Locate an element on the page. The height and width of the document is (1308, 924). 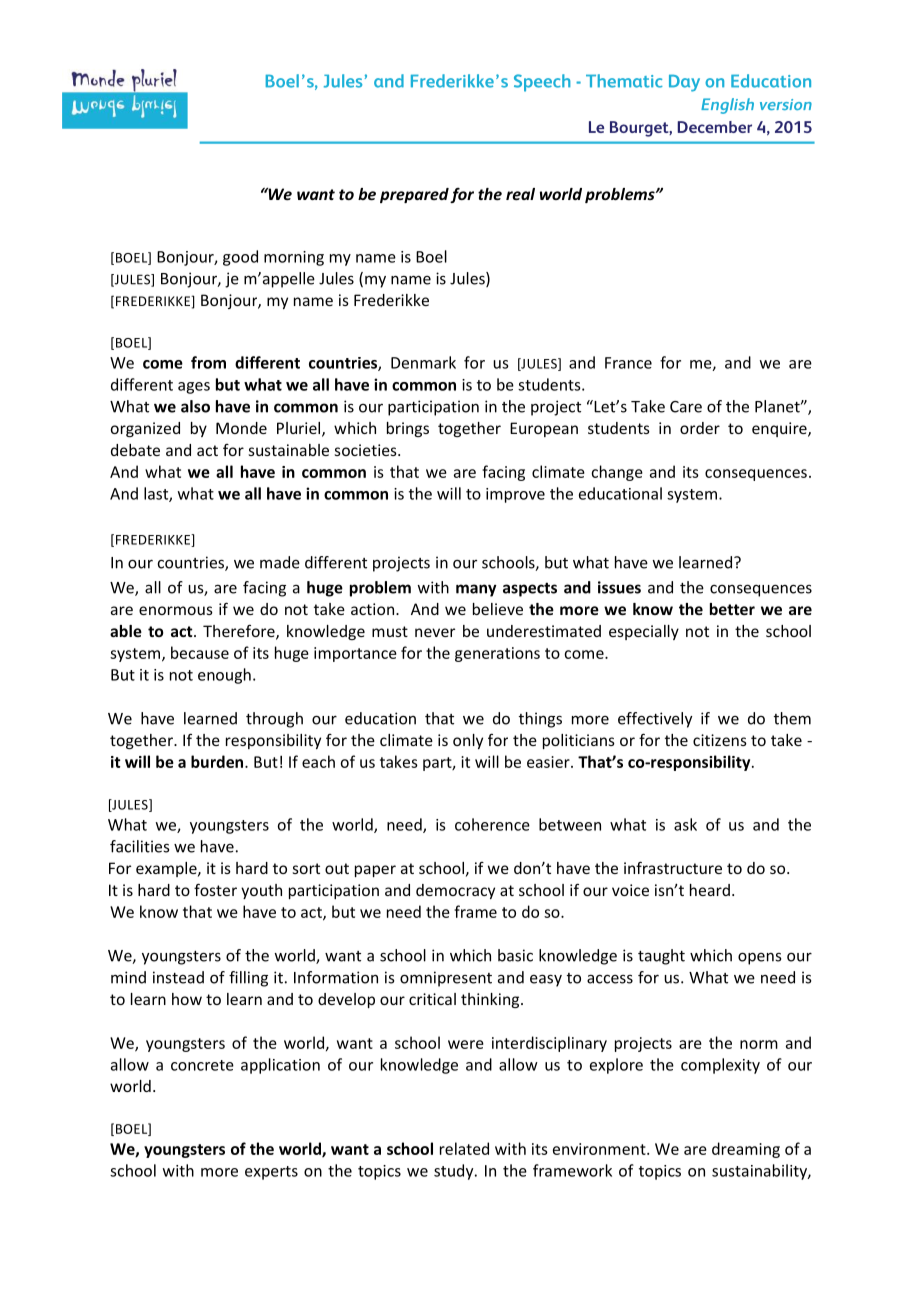
good is located at coordinates (240, 258).
